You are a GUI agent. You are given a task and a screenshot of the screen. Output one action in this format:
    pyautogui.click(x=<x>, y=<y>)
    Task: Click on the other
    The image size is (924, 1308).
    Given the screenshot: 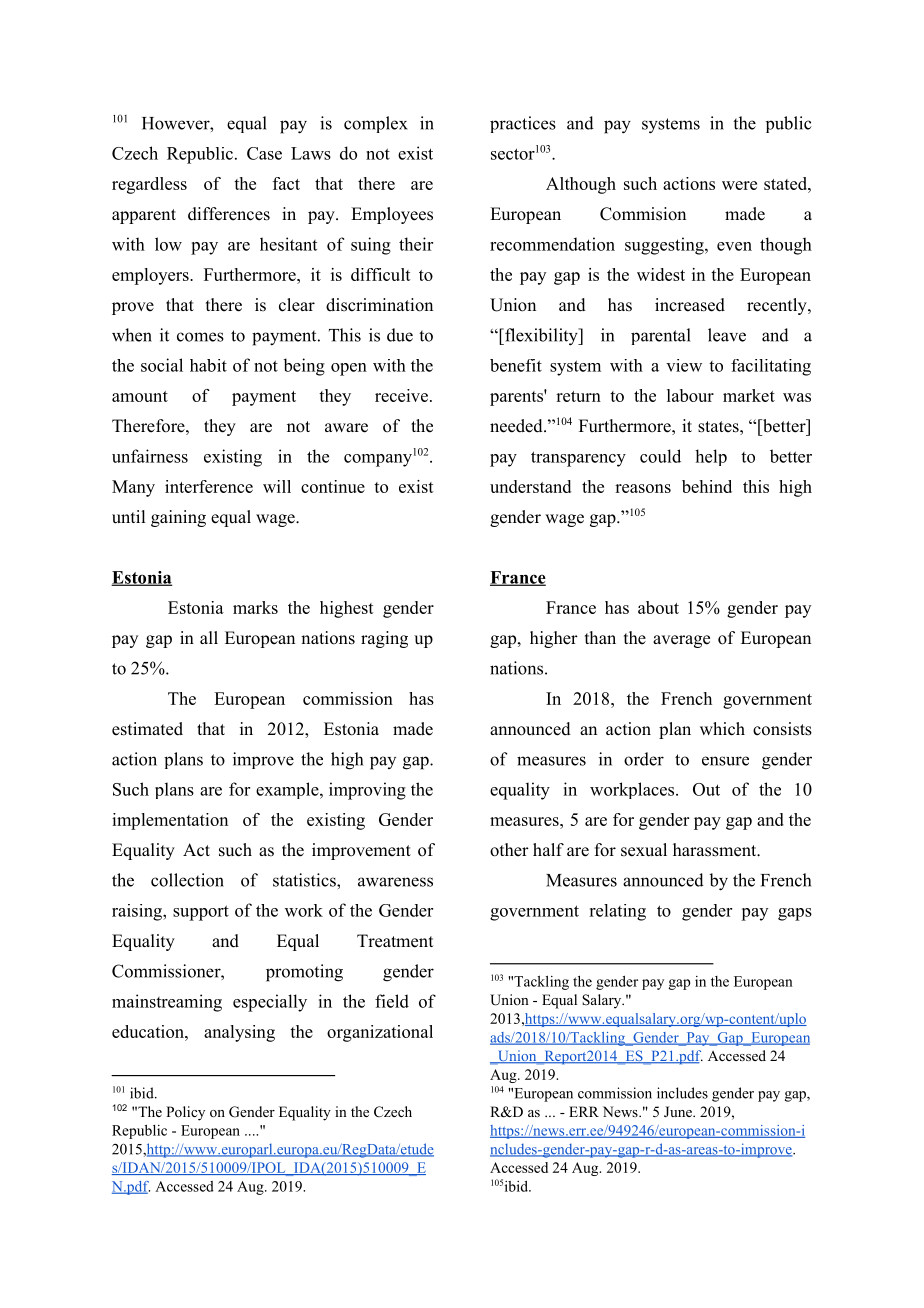 What is the action you would take?
    pyautogui.click(x=509, y=850)
